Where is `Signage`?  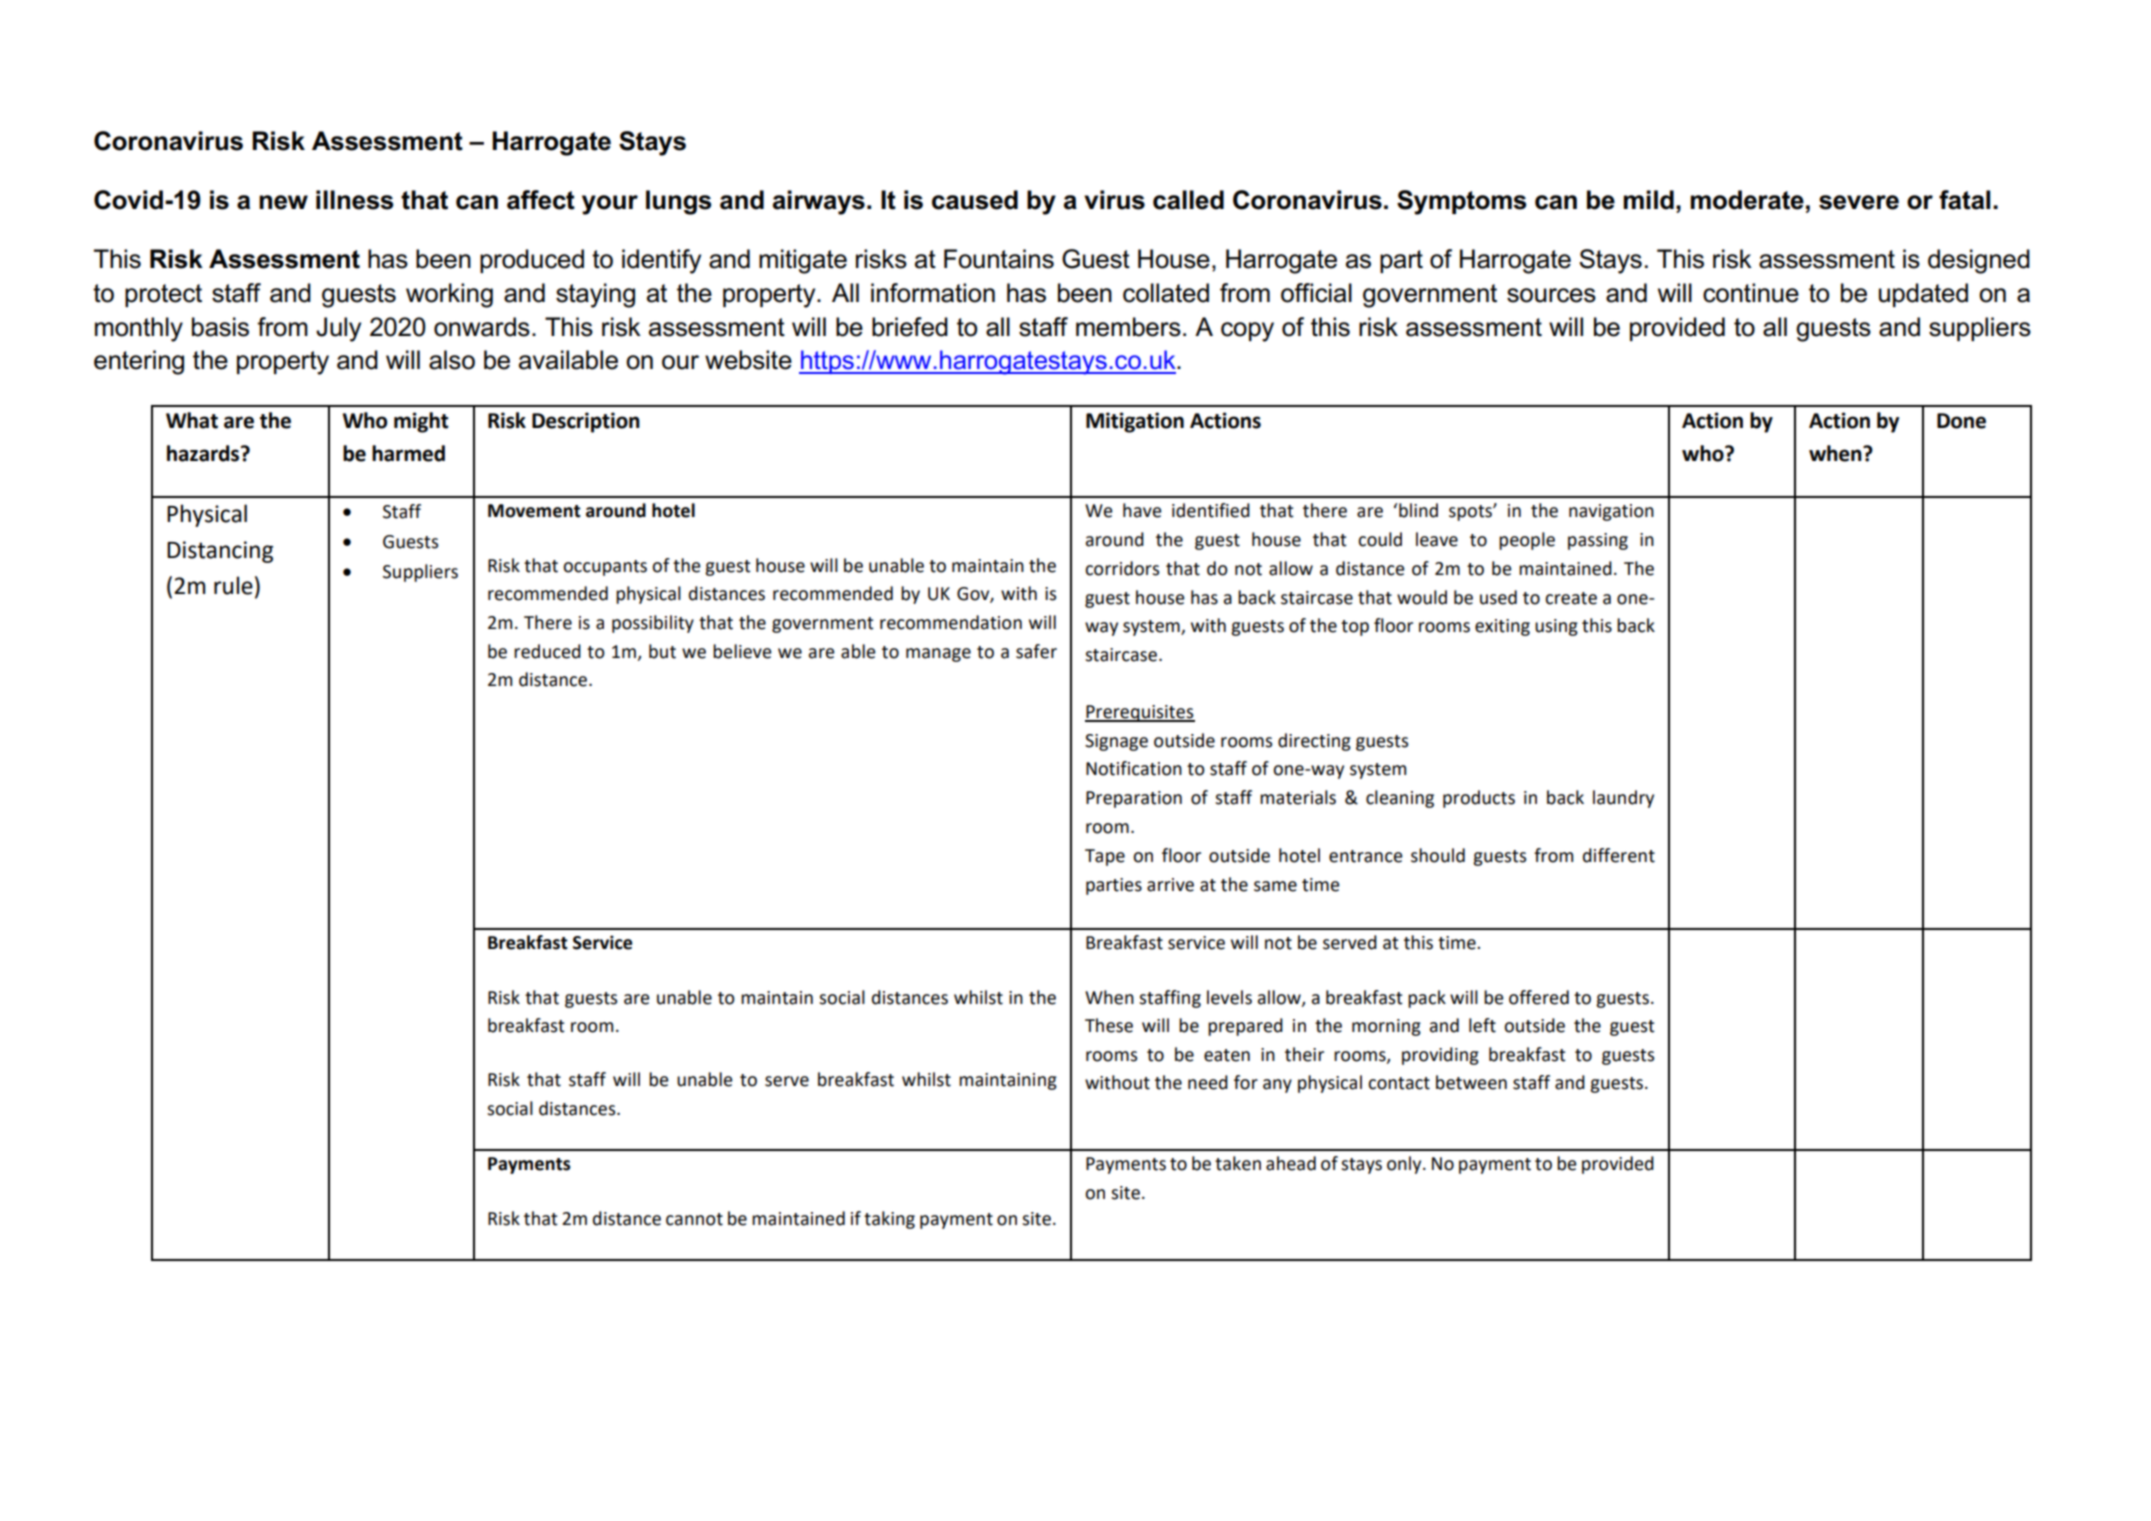 Signage is located at coordinates (1116, 742).
